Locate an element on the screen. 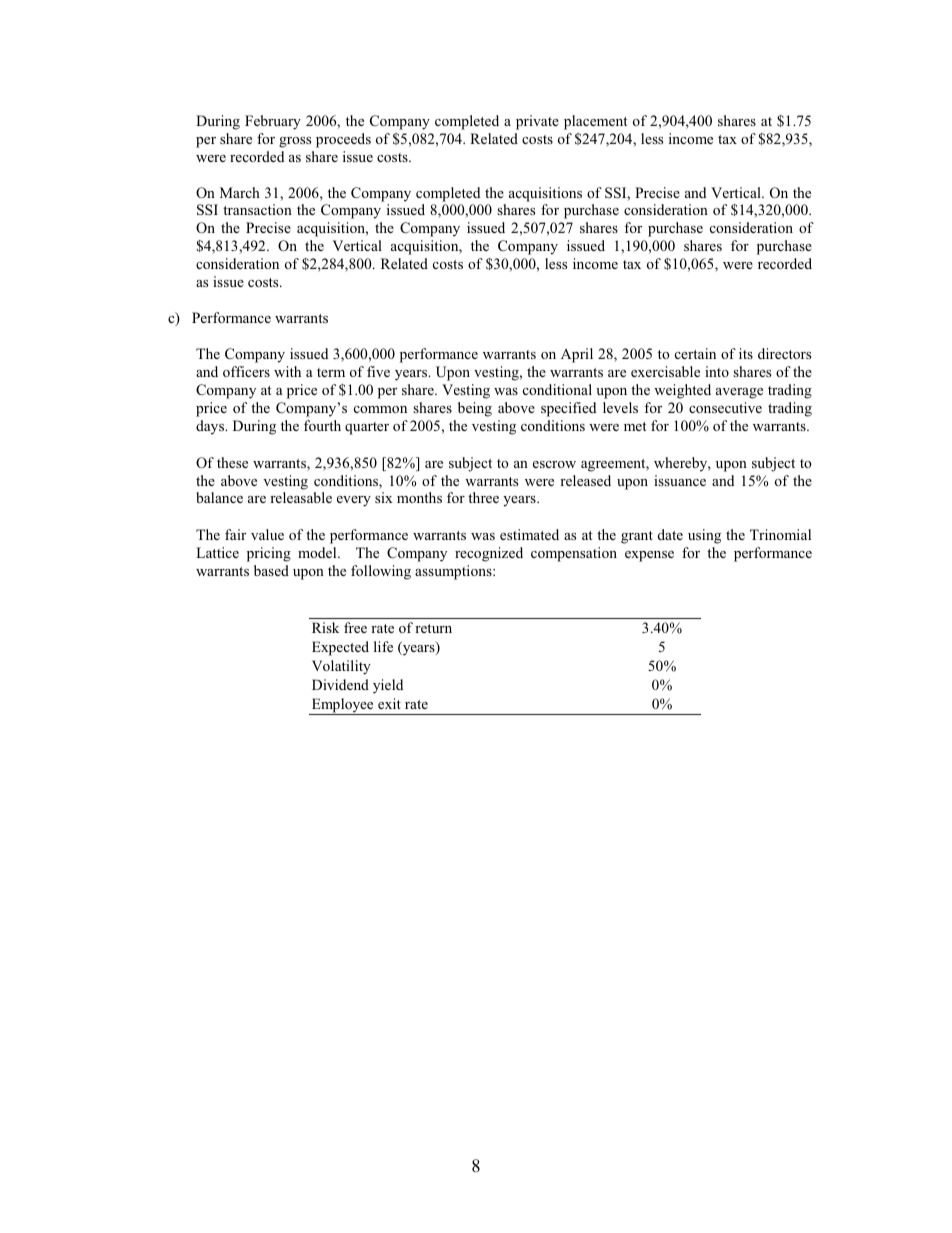 This screenshot has width=952, height=1233. consecutive is located at coordinates (725, 407).
